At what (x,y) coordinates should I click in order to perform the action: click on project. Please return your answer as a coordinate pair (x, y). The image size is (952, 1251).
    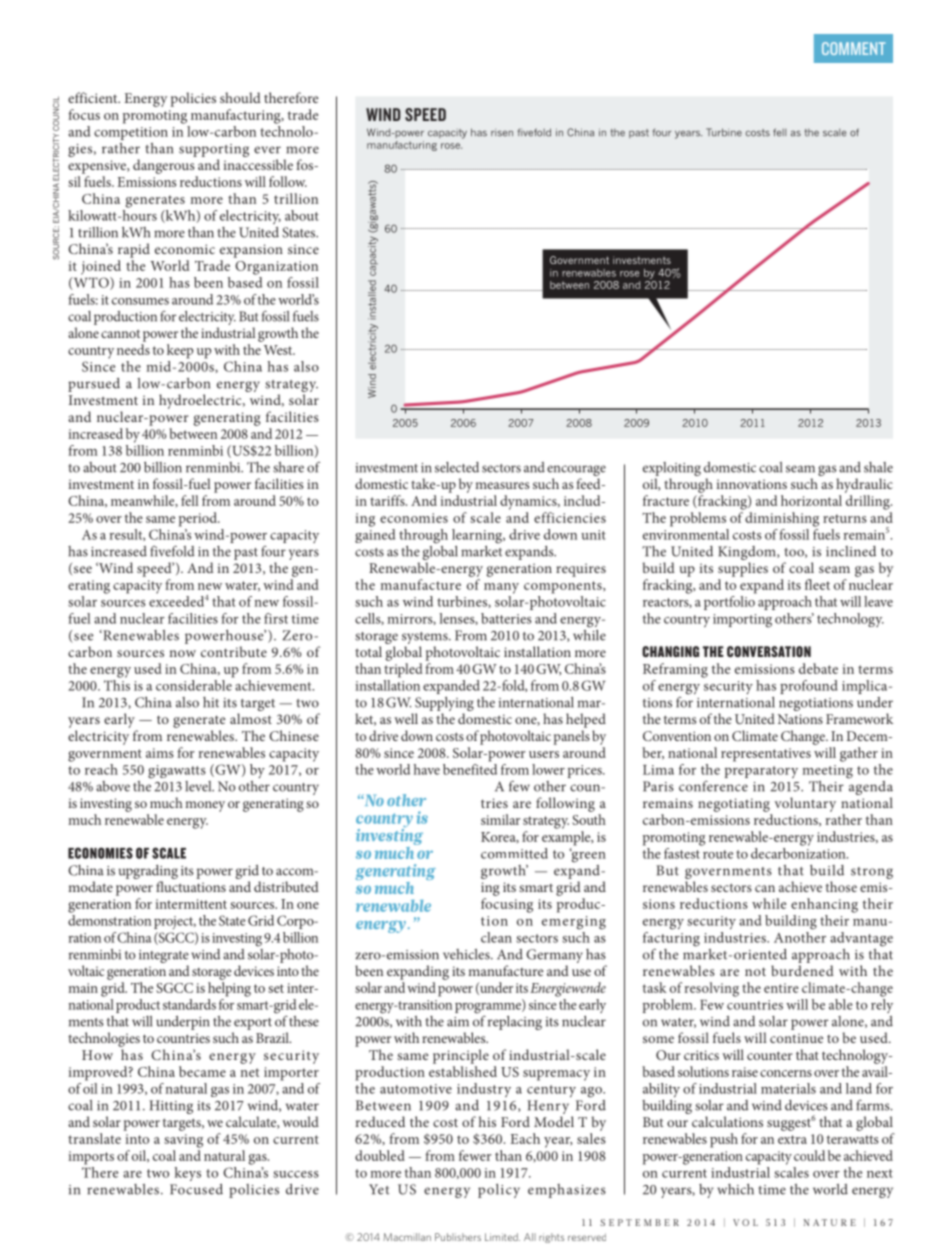
    Looking at the image, I should click on (175, 922).
